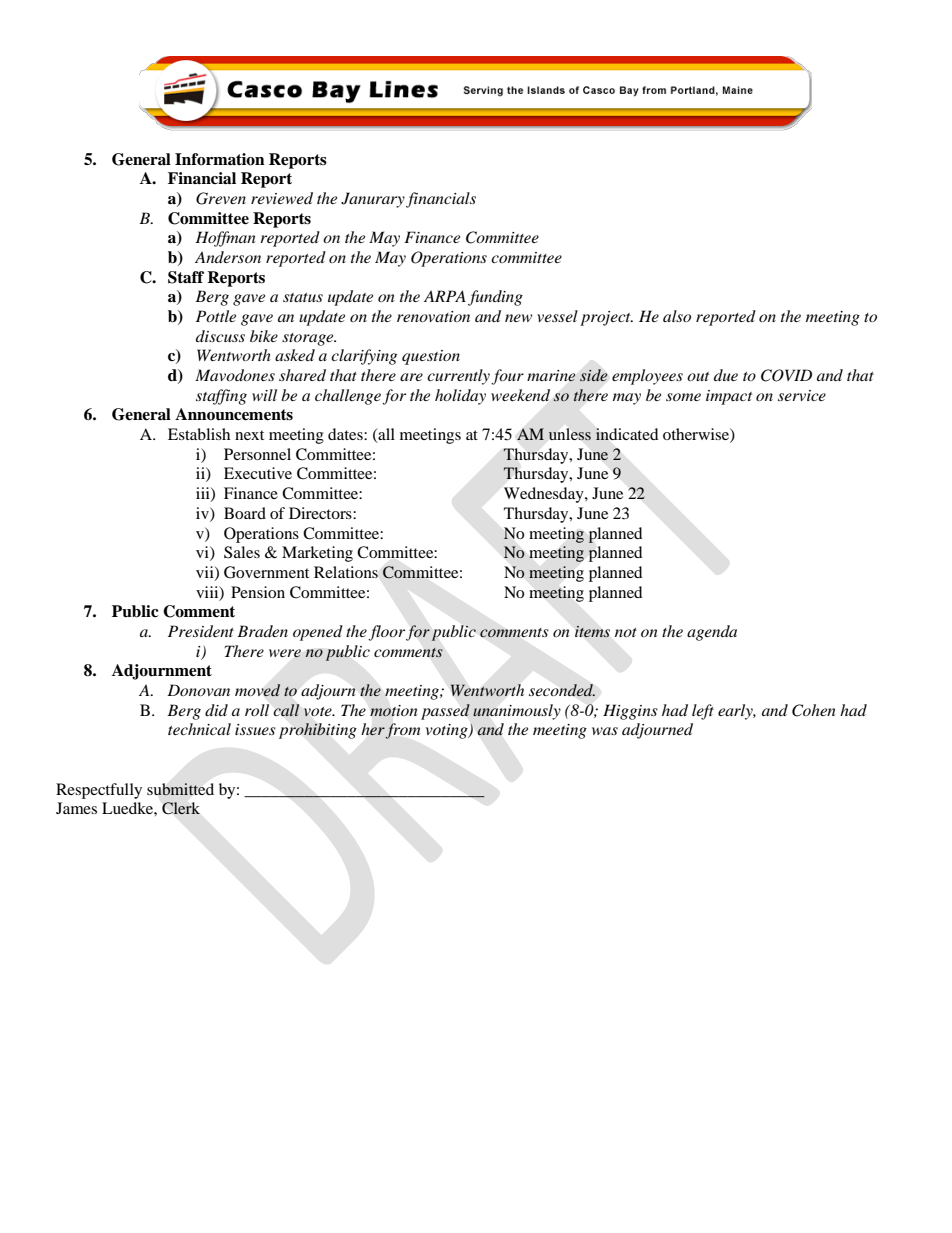 Image resolution: width=952 pixels, height=1233 pixels. I want to click on submitted, so click(180, 789).
